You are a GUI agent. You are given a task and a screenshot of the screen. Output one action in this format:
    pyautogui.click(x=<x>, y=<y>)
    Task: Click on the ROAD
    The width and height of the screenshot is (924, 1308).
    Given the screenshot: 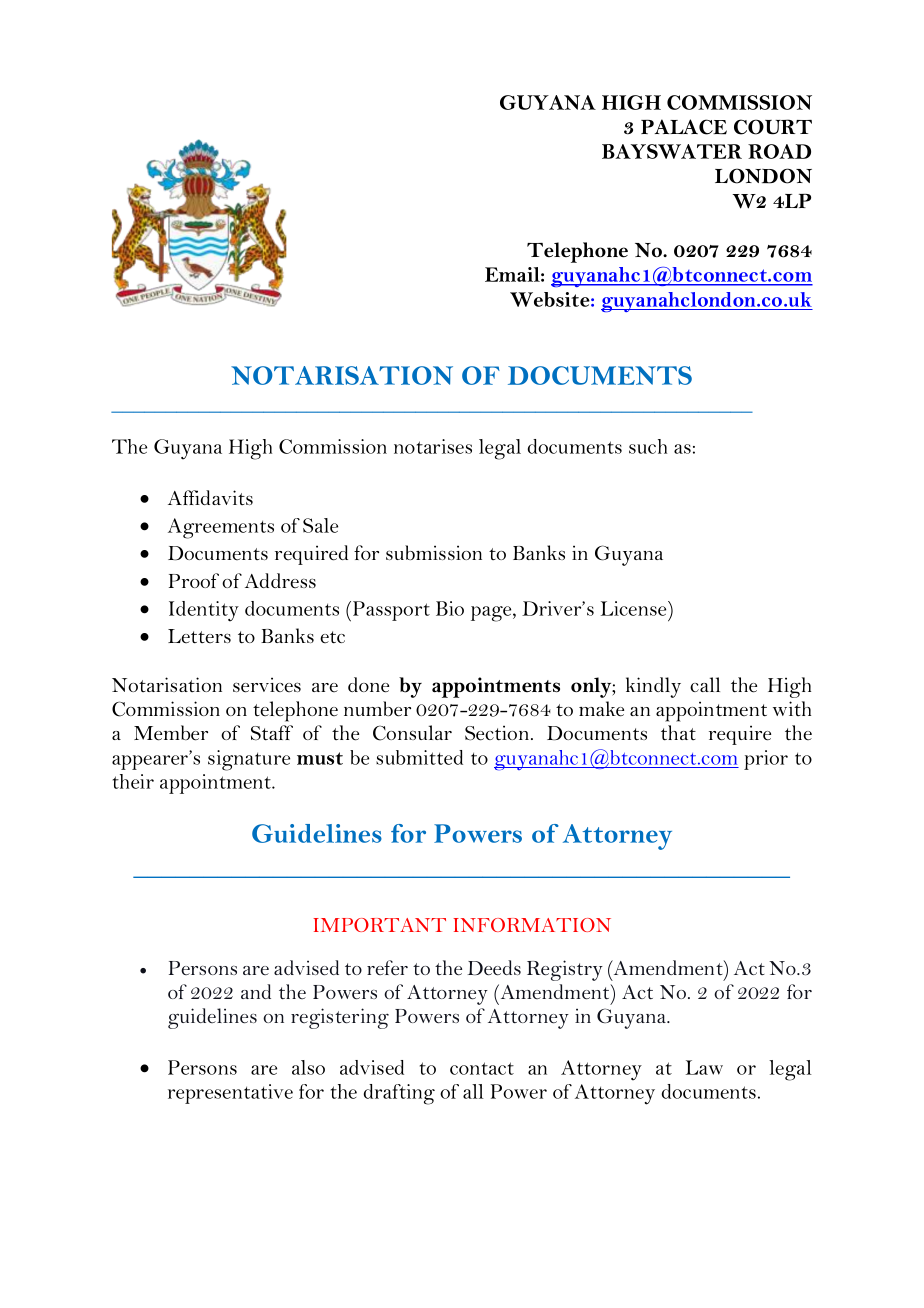 What is the action you would take?
    pyautogui.click(x=779, y=151)
